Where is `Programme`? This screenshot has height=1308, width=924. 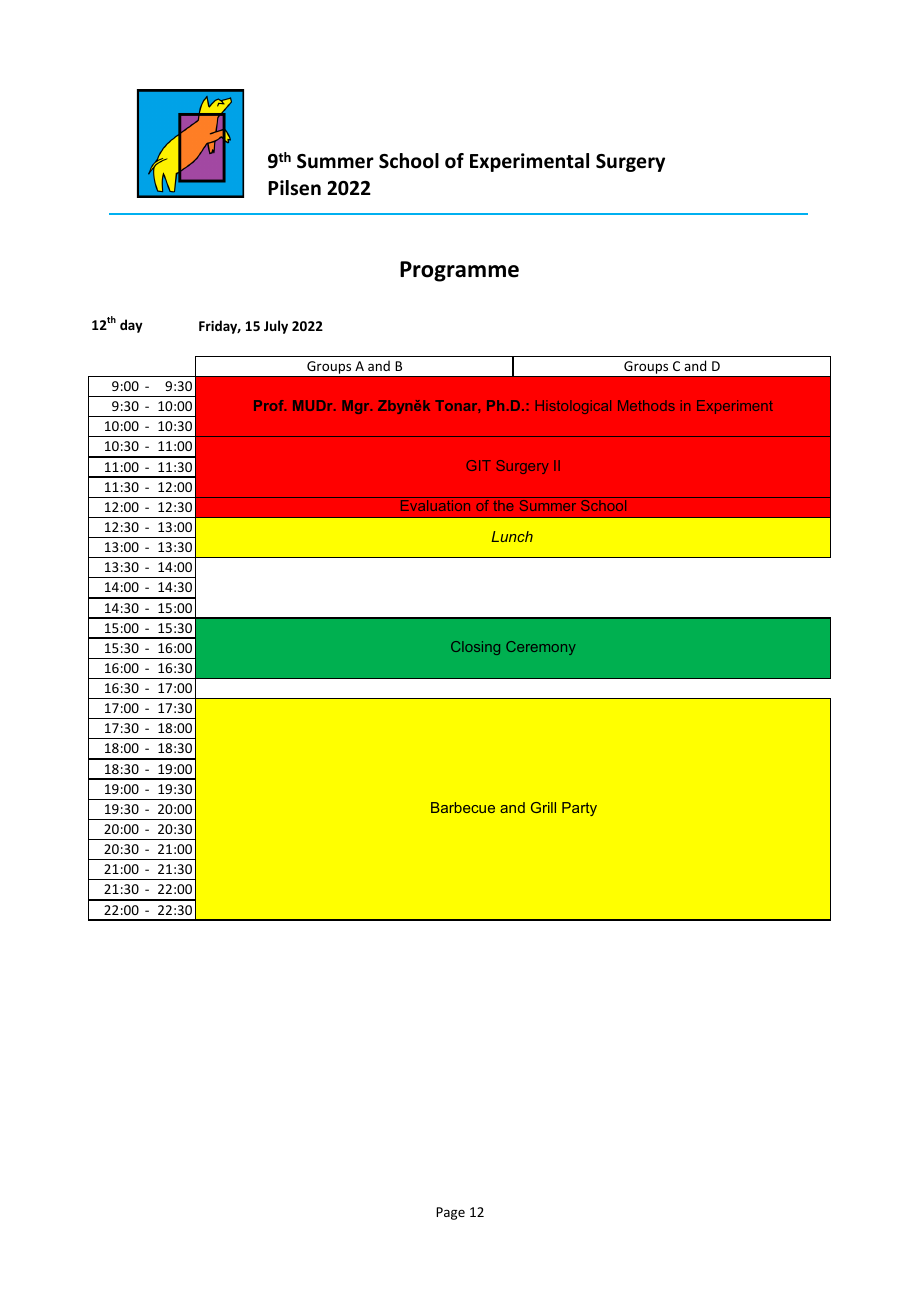
Programme is located at coordinates (459, 271).
